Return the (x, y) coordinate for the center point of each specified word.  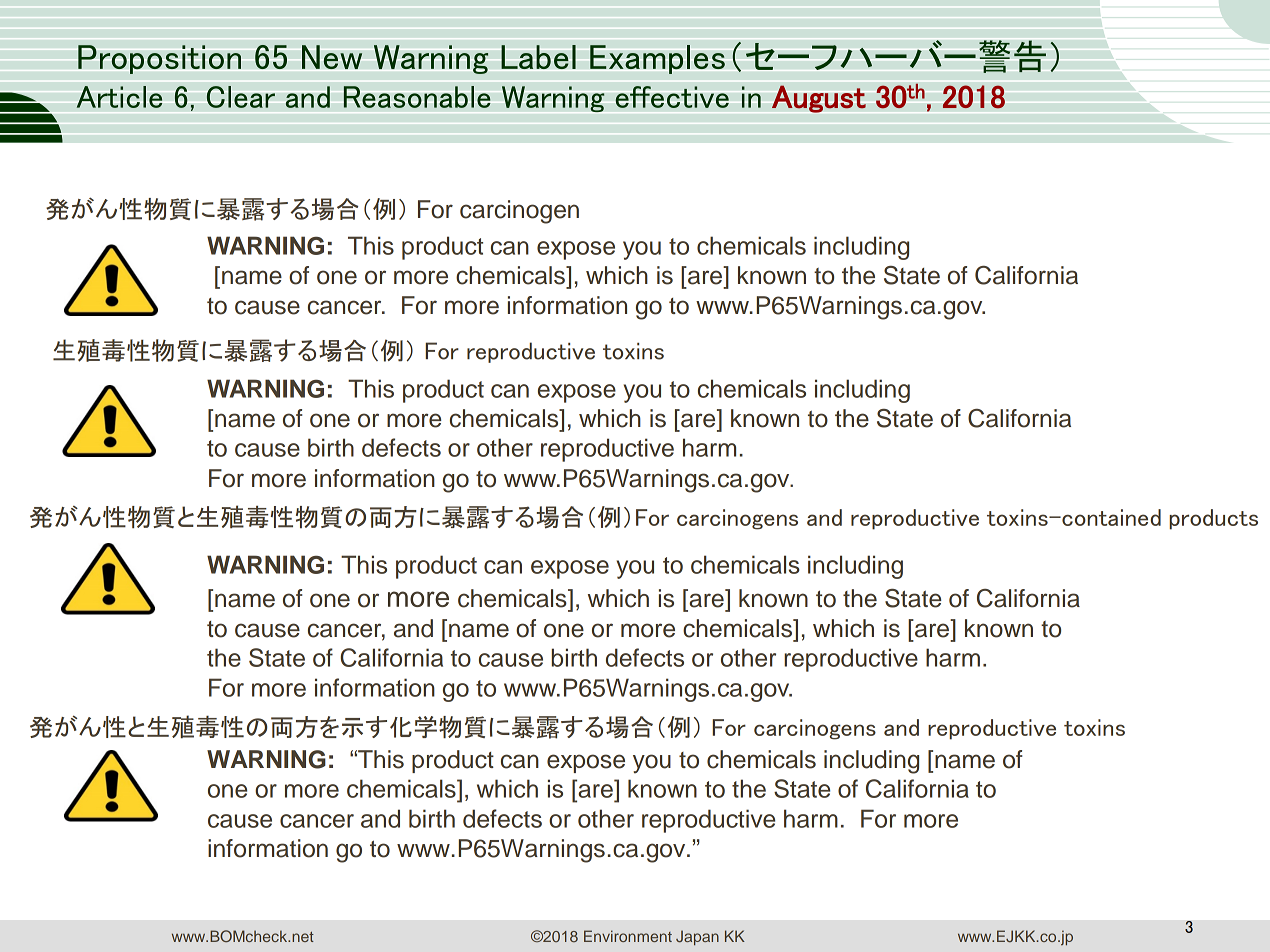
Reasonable (417, 97)
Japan (697, 937)
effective (672, 97)
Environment (628, 936)
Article (119, 97)
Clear (241, 97)
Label (538, 57)
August (819, 99)
